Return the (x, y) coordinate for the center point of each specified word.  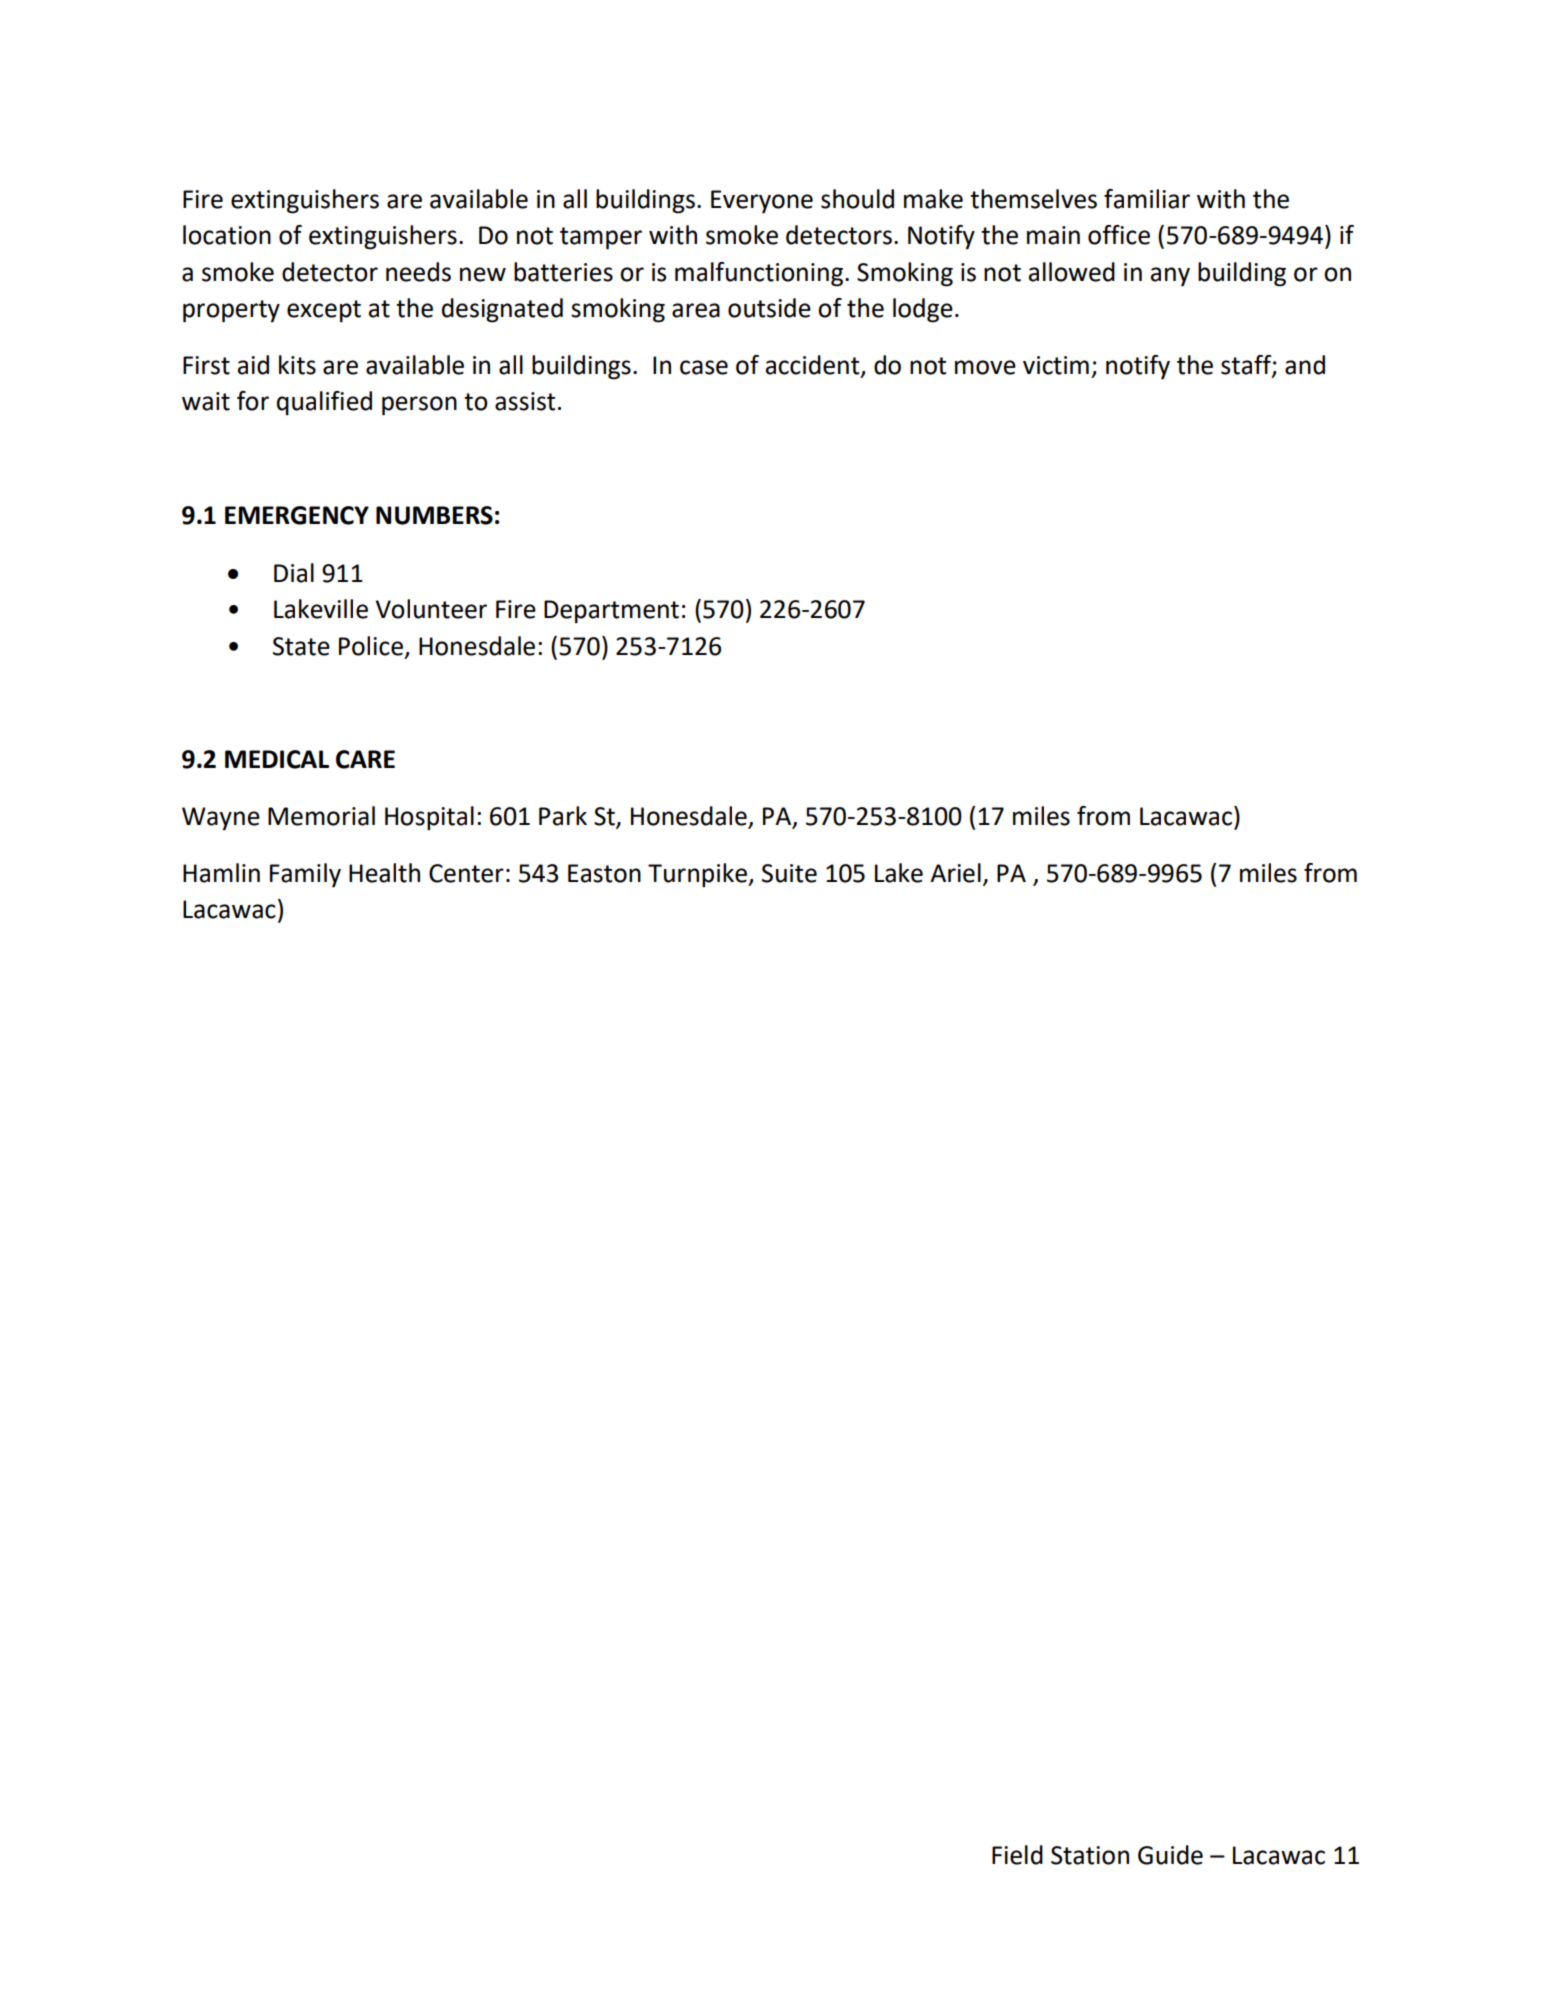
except (324, 311)
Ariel (955, 873)
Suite (789, 873)
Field (1017, 1855)
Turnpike (698, 875)
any (1170, 277)
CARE (365, 759)
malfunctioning (759, 274)
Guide (1170, 1855)
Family (305, 875)
